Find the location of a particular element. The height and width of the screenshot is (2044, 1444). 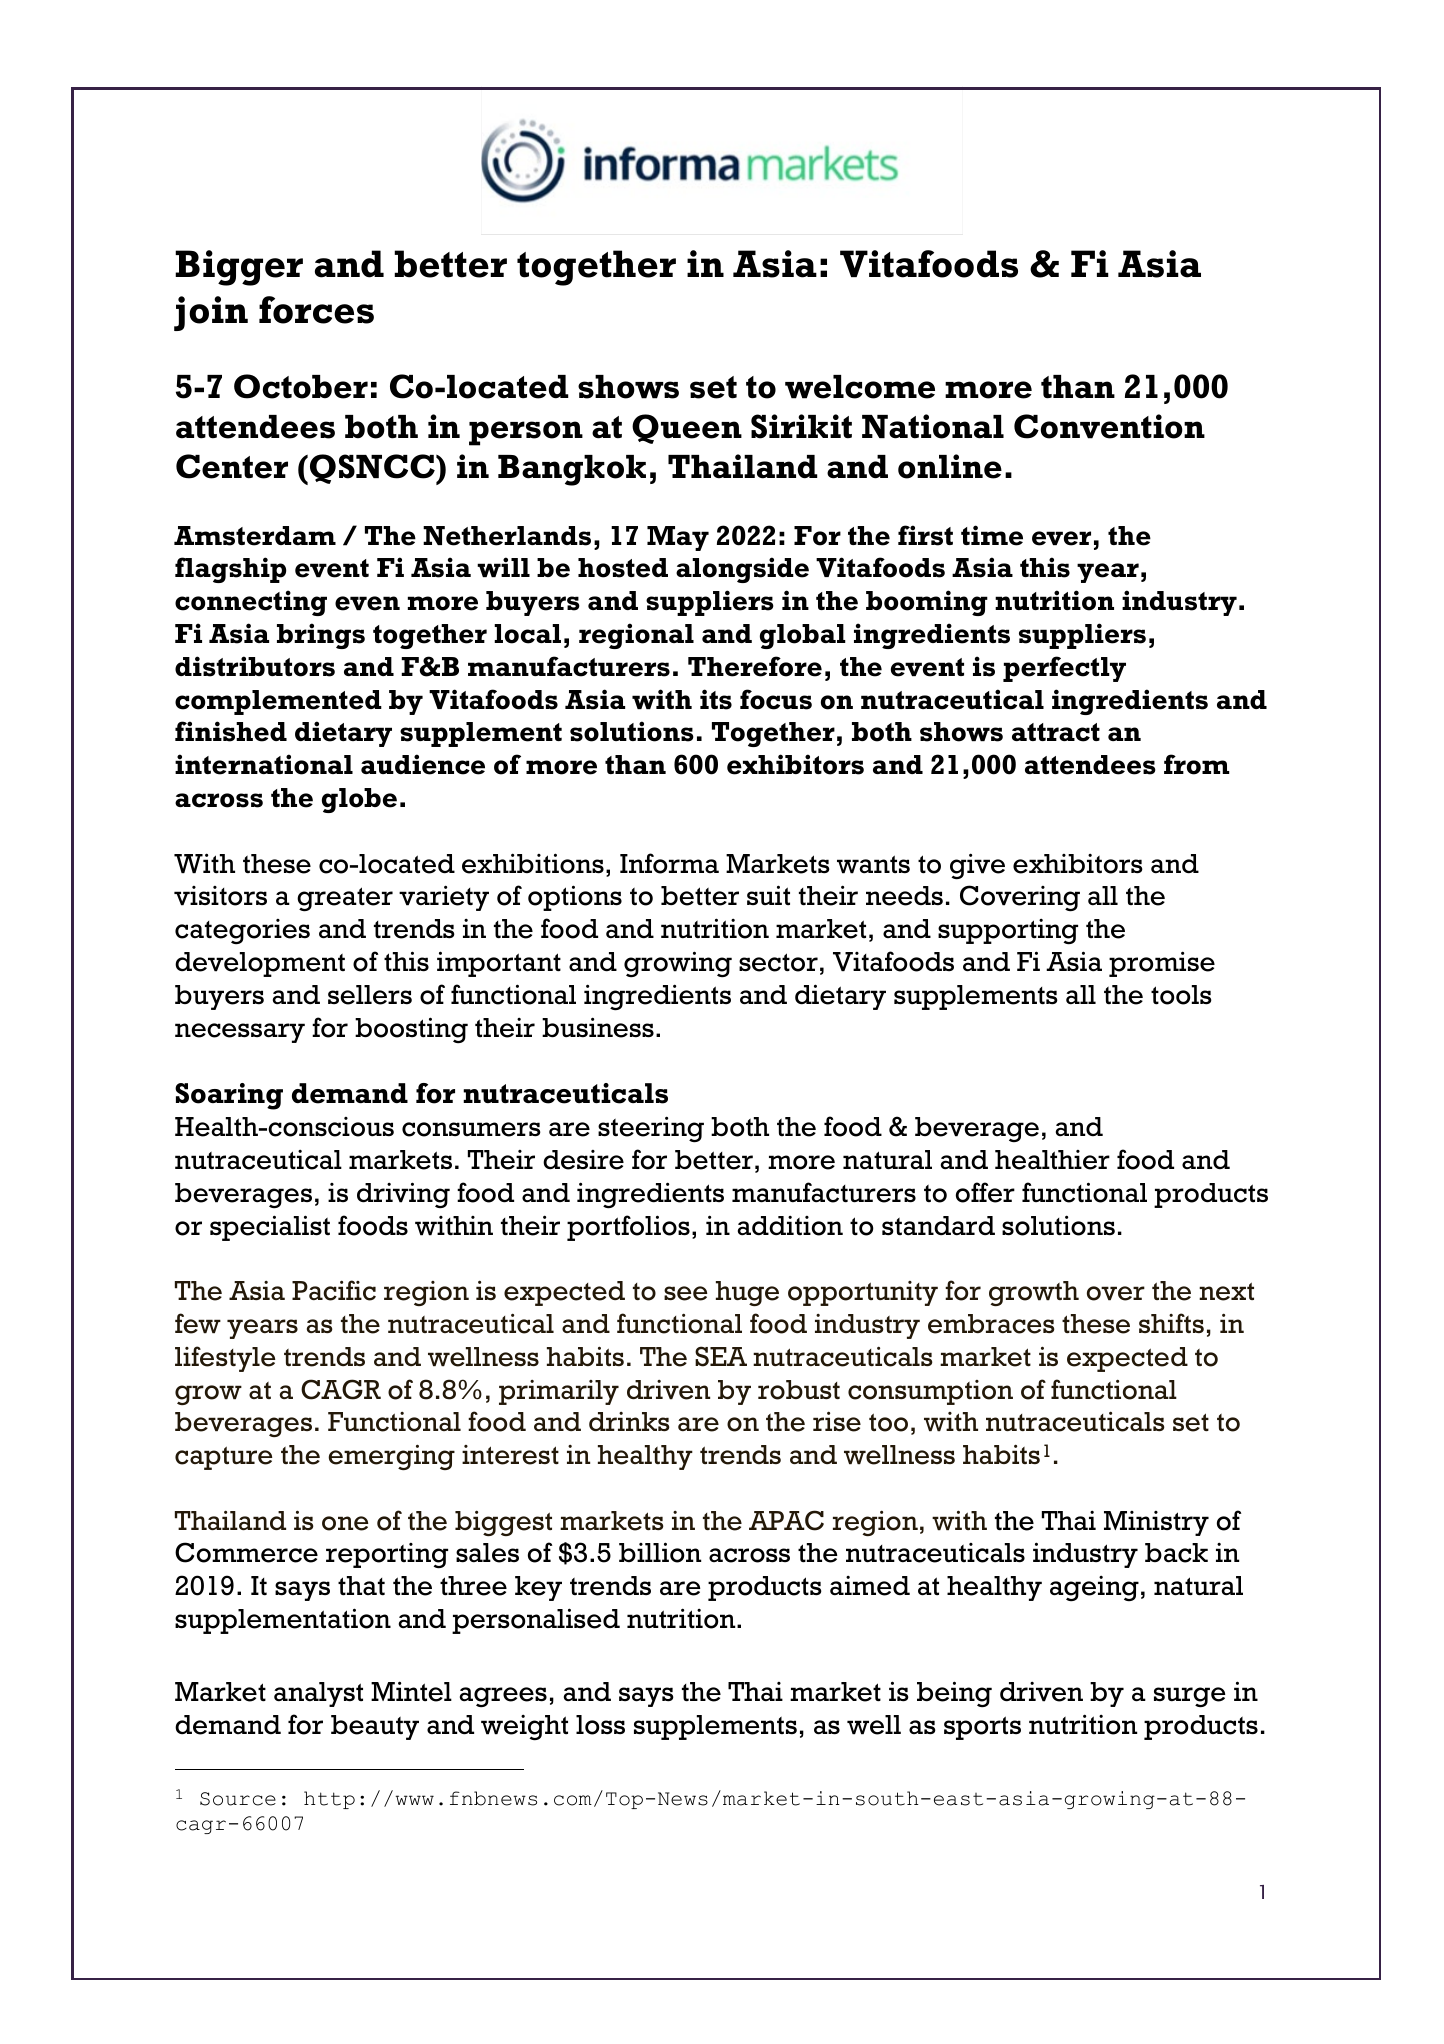

specialist is located at coordinates (270, 1228).
